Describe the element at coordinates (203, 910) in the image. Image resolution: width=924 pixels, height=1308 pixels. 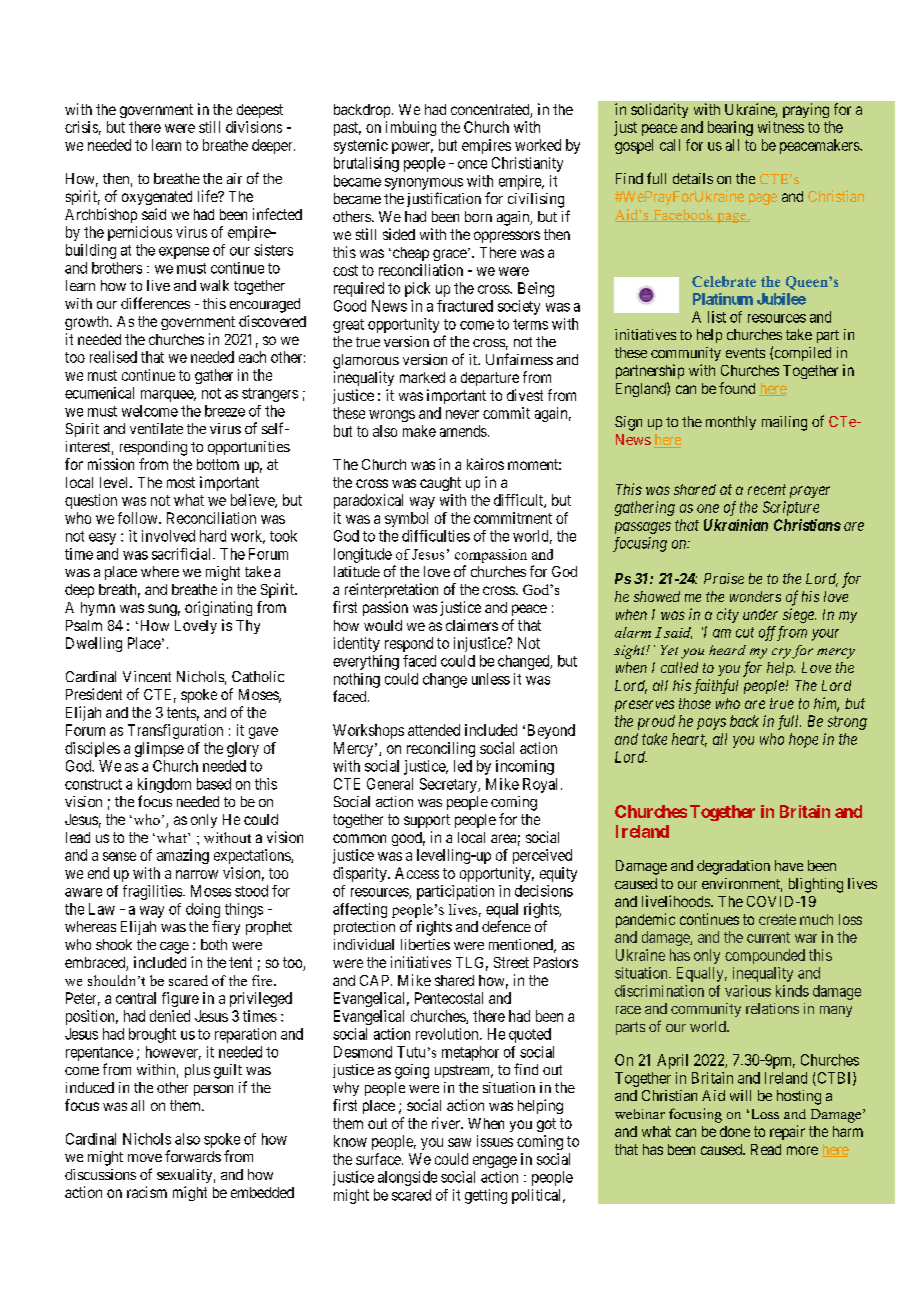
I see `doing` at that location.
